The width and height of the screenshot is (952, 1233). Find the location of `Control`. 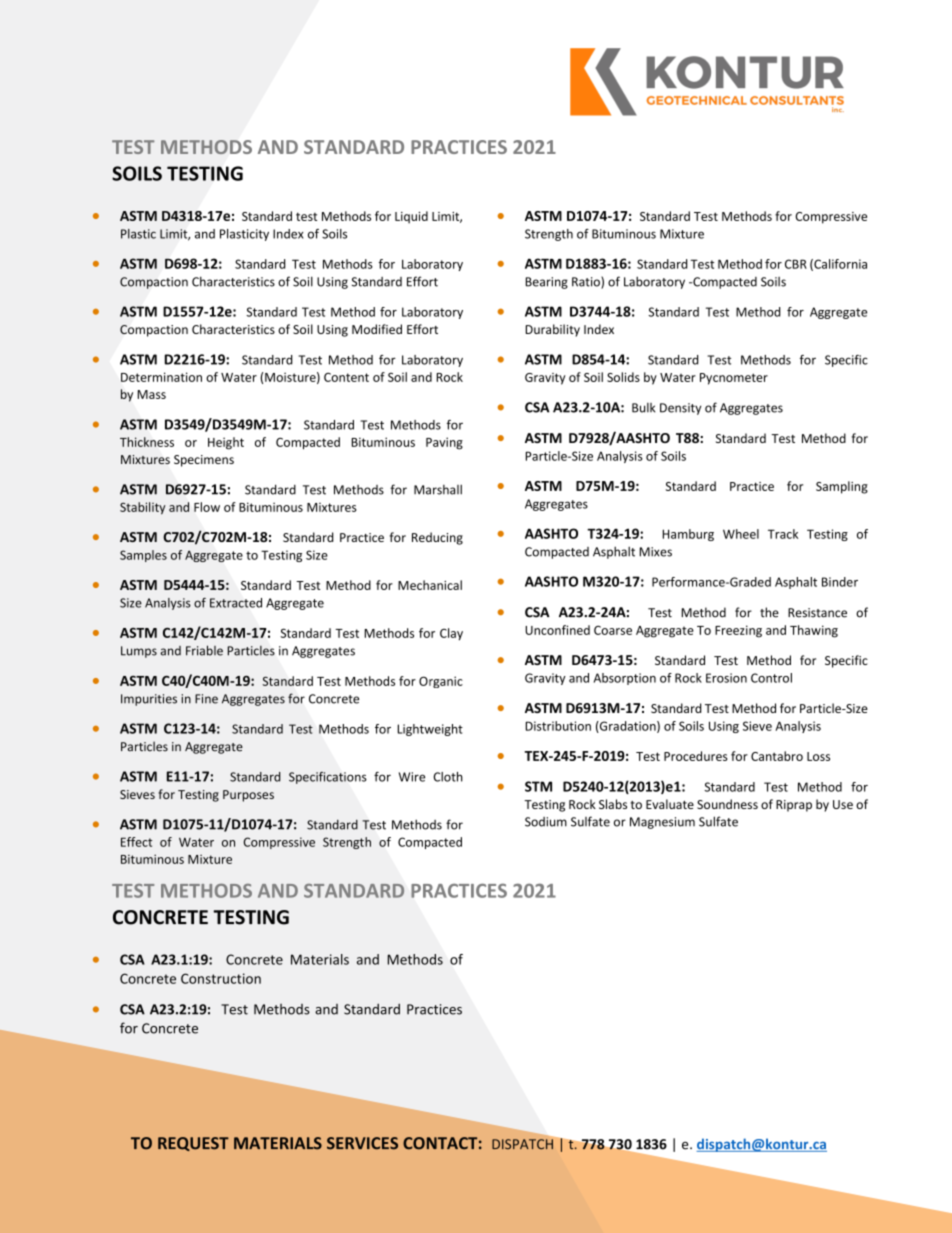

Control is located at coordinates (771, 678).
